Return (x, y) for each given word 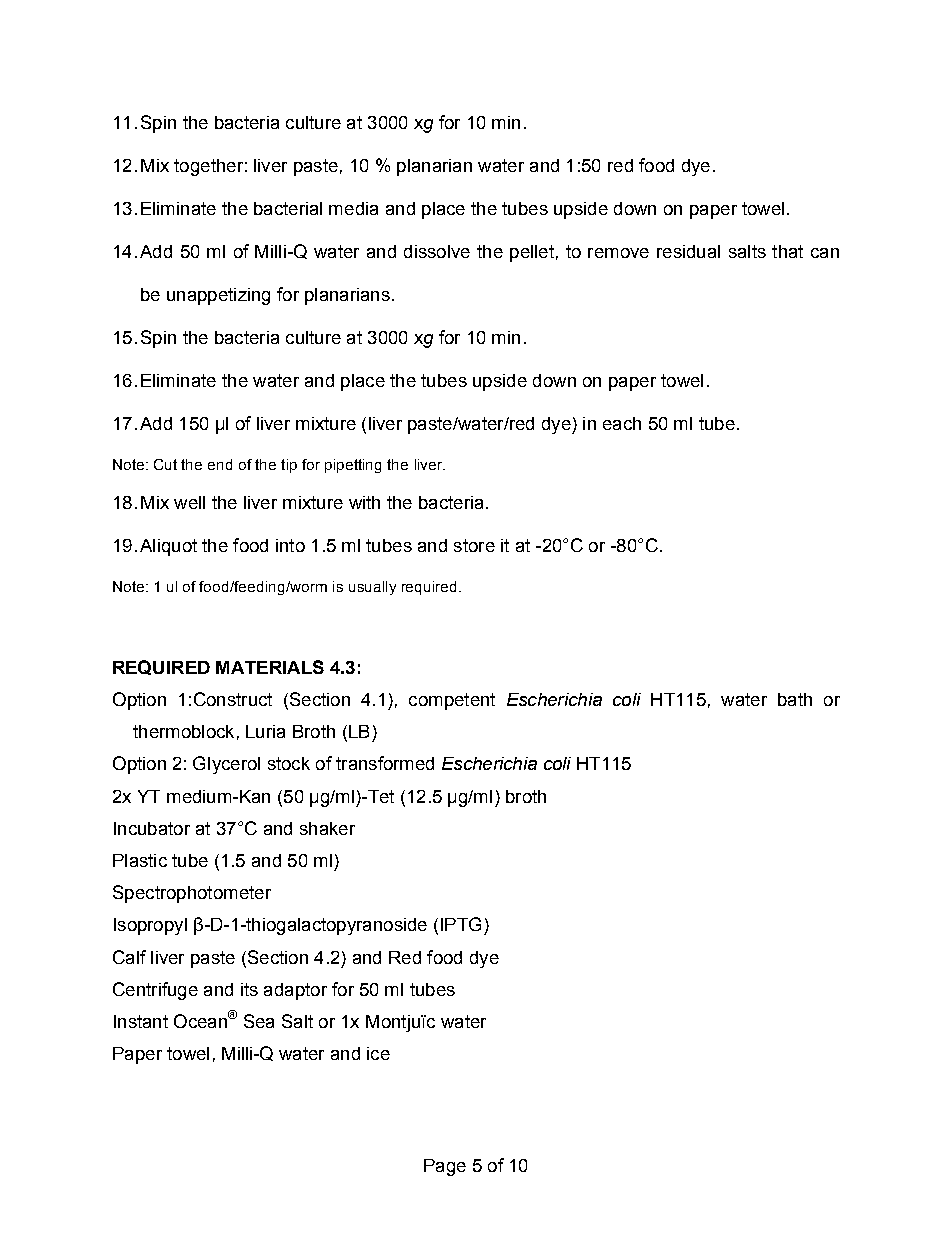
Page (445, 1167)
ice (378, 1053)
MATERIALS (270, 667)
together (208, 167)
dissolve (437, 251)
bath (795, 699)
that (787, 251)
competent (452, 701)
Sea (259, 1021)
